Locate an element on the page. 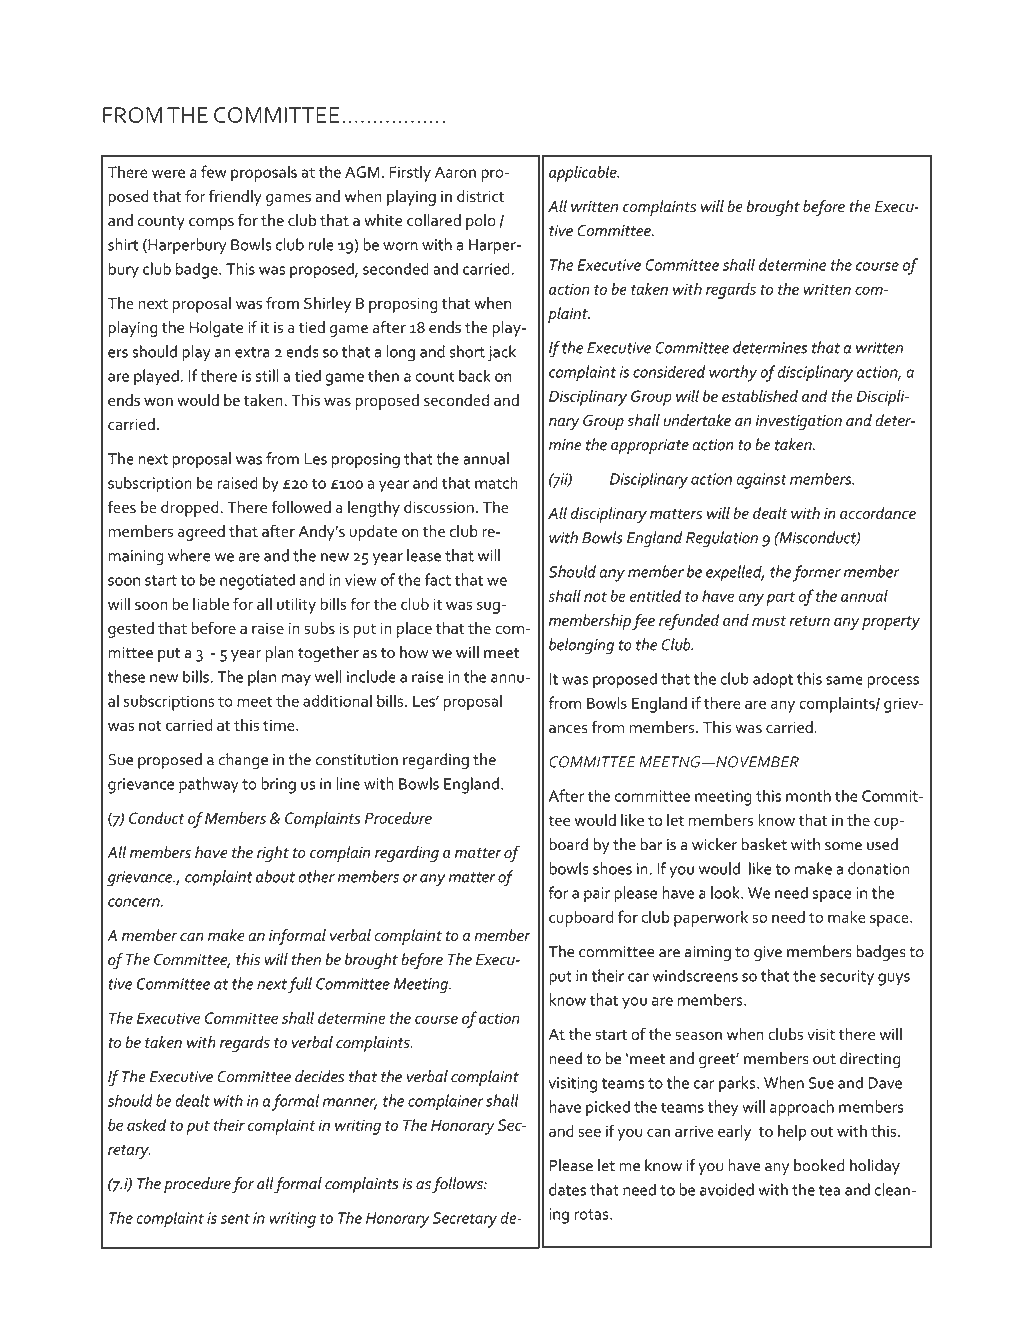  match is located at coordinates (496, 482).
